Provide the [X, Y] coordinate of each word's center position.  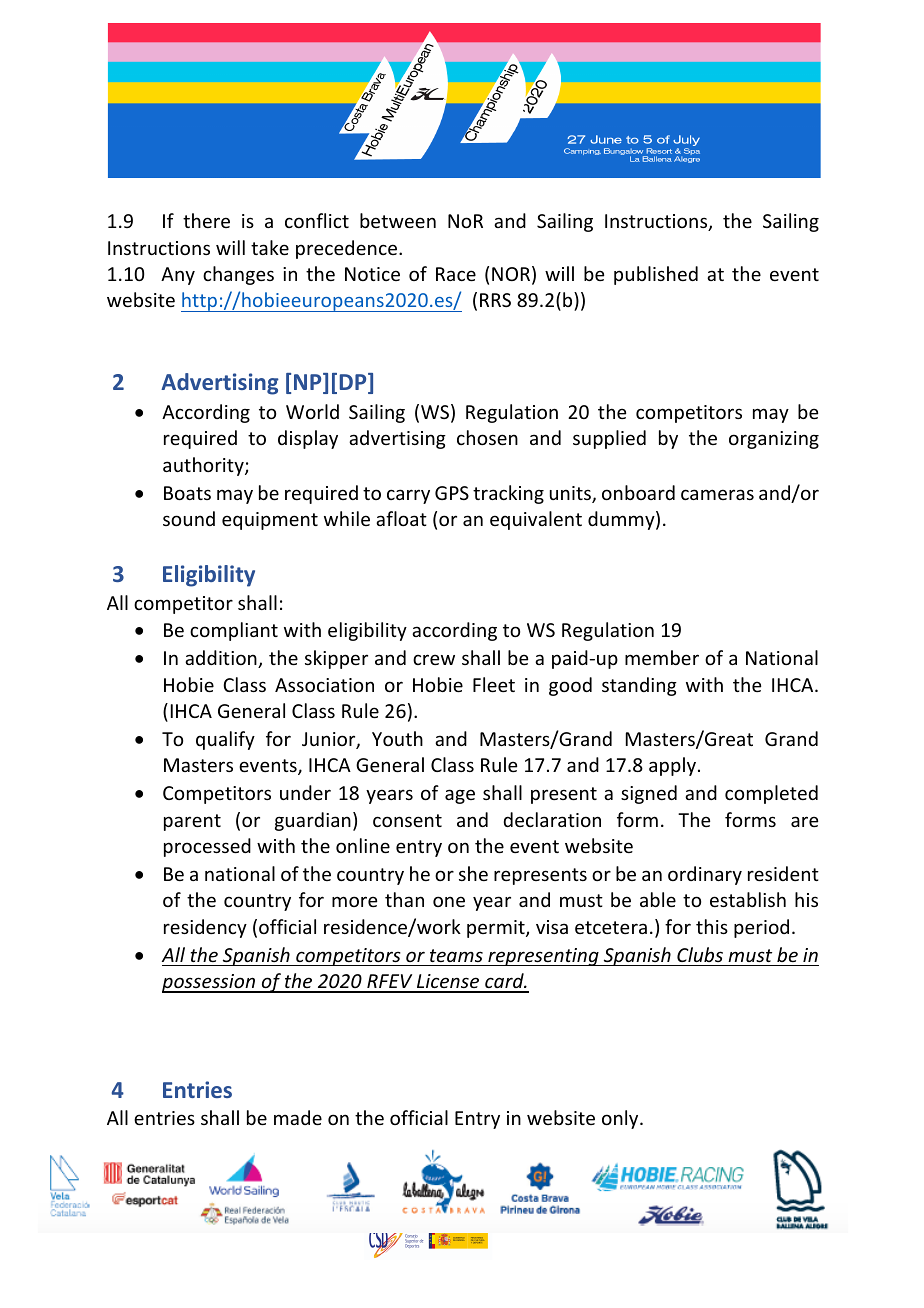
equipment [270, 521]
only [621, 1119]
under [305, 792]
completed [771, 794]
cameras [717, 494]
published [656, 275]
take [270, 247]
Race [456, 274]
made [298, 1117]
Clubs [700, 954]
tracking [508, 494]
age [460, 796]
